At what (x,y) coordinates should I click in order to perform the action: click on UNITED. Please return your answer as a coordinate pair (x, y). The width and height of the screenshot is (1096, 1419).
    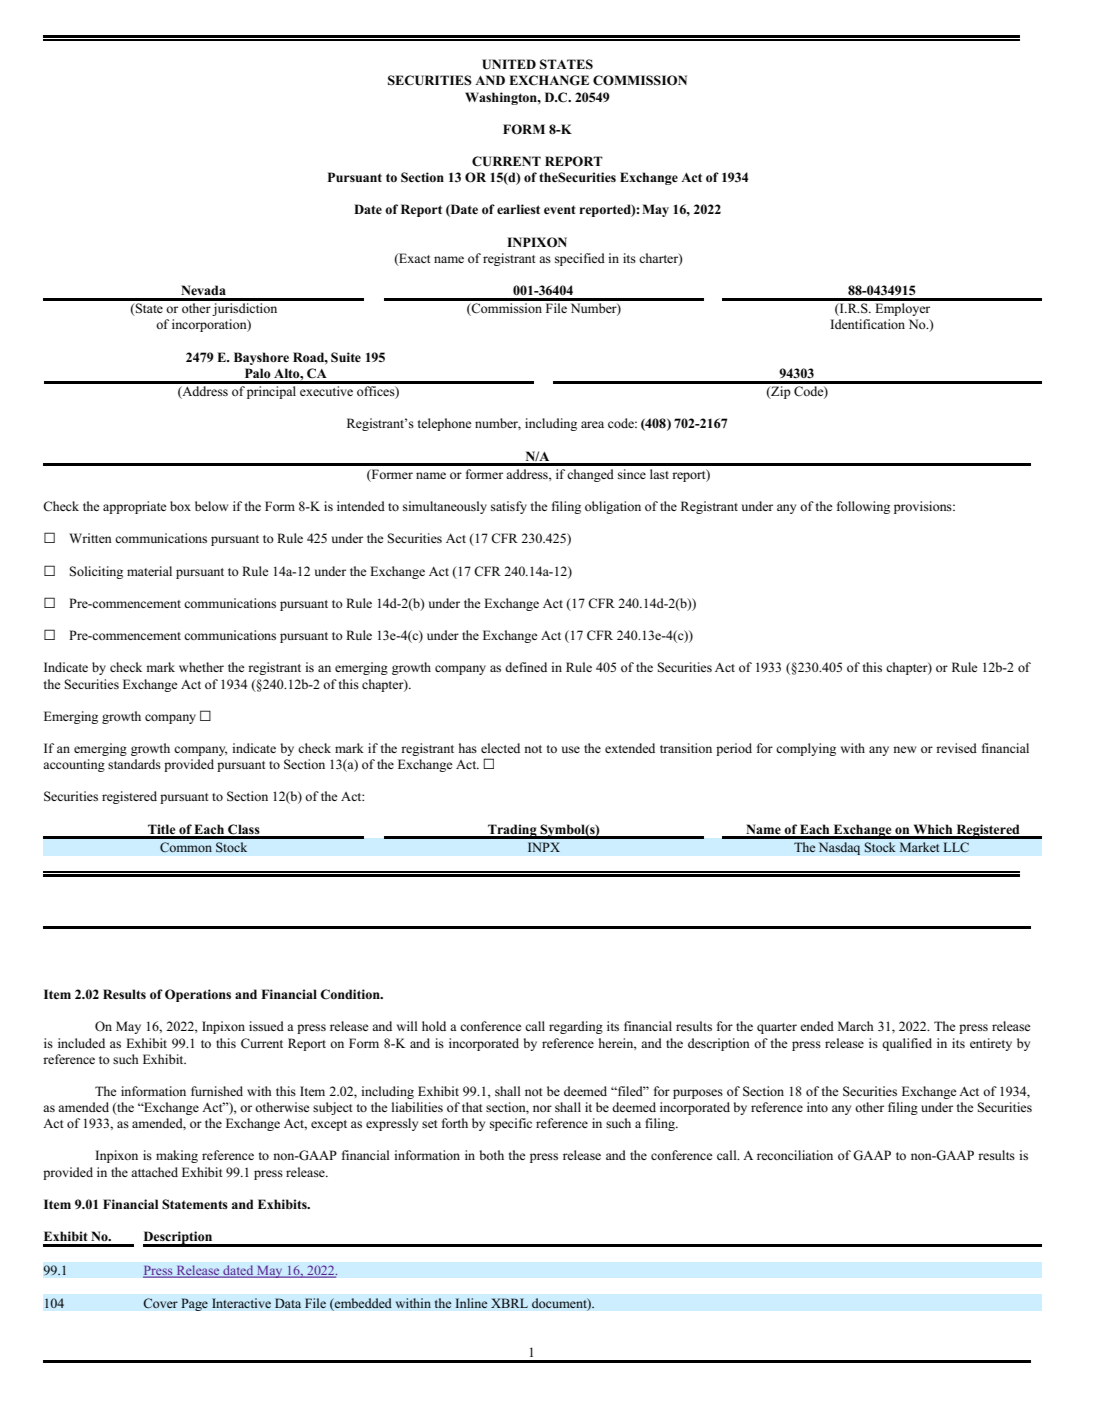
    Looking at the image, I should click on (509, 64).
